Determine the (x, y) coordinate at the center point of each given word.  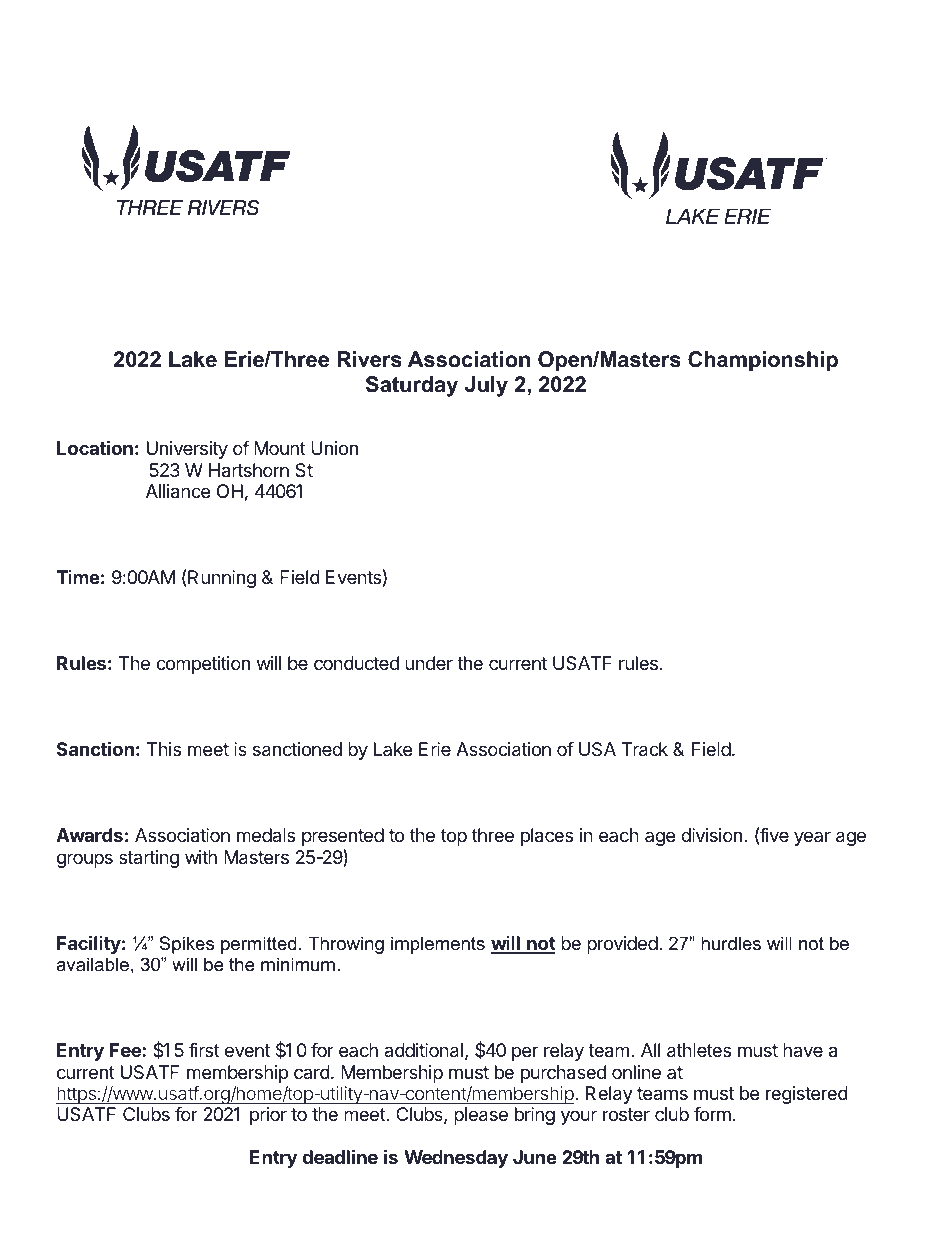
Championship (763, 361)
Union (334, 448)
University (187, 450)
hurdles (731, 943)
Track (644, 749)
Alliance (178, 491)
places (547, 837)
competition (203, 665)
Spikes (186, 945)
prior (268, 1116)
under (429, 663)
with (201, 857)
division (711, 835)
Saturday (412, 386)
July (486, 386)
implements (438, 945)
